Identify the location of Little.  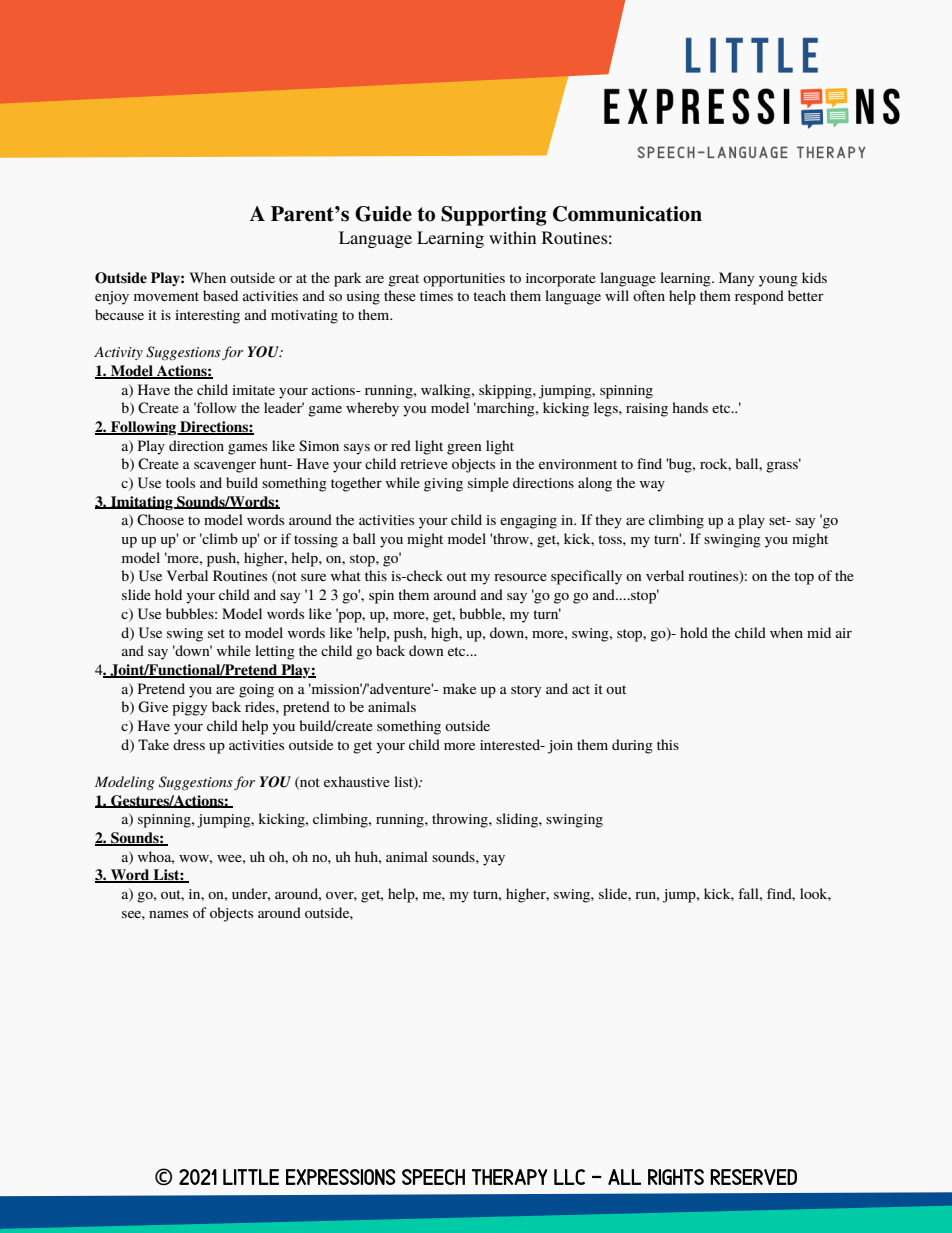
(251, 1177).
